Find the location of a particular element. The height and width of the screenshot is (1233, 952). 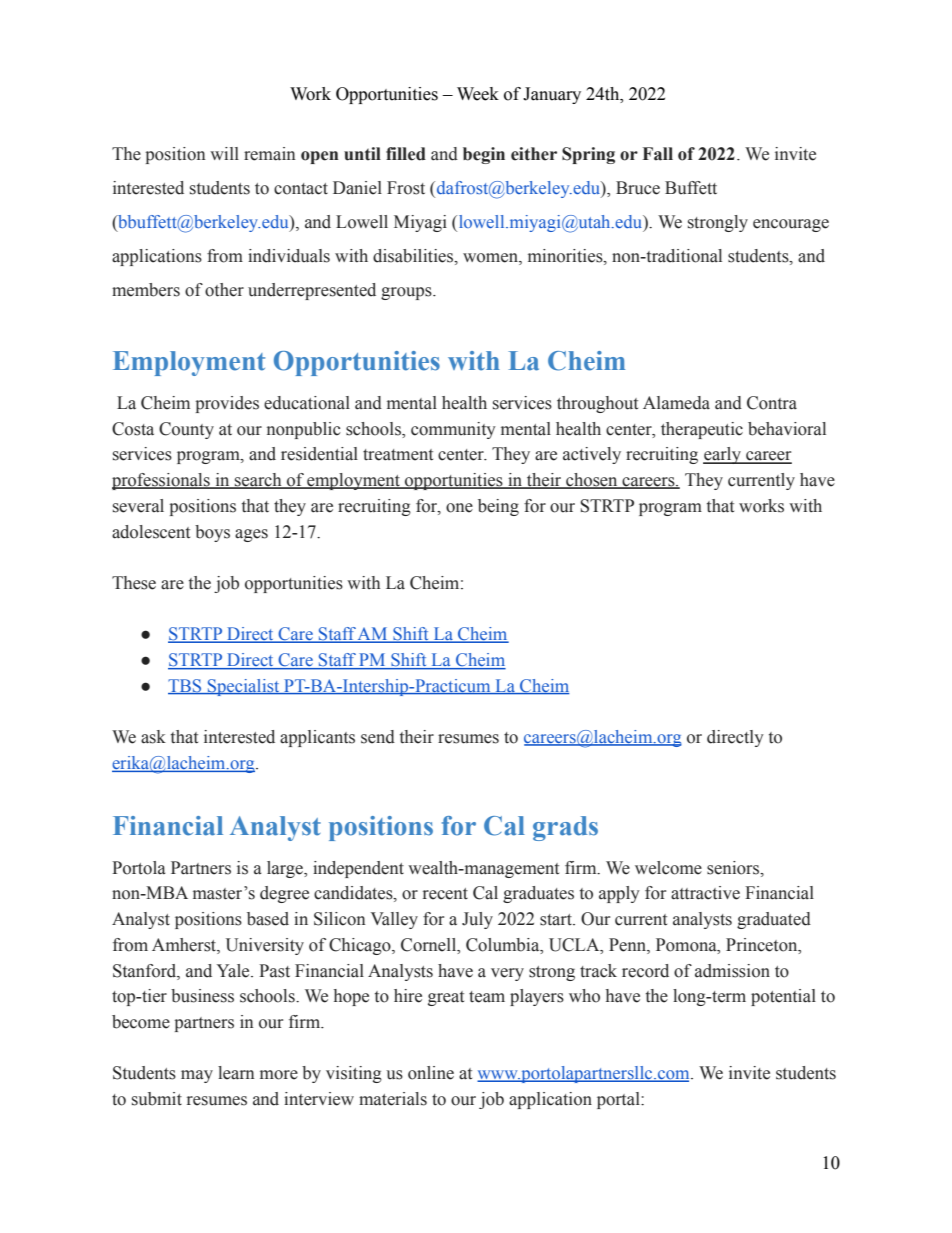

groups is located at coordinates (407, 293).
